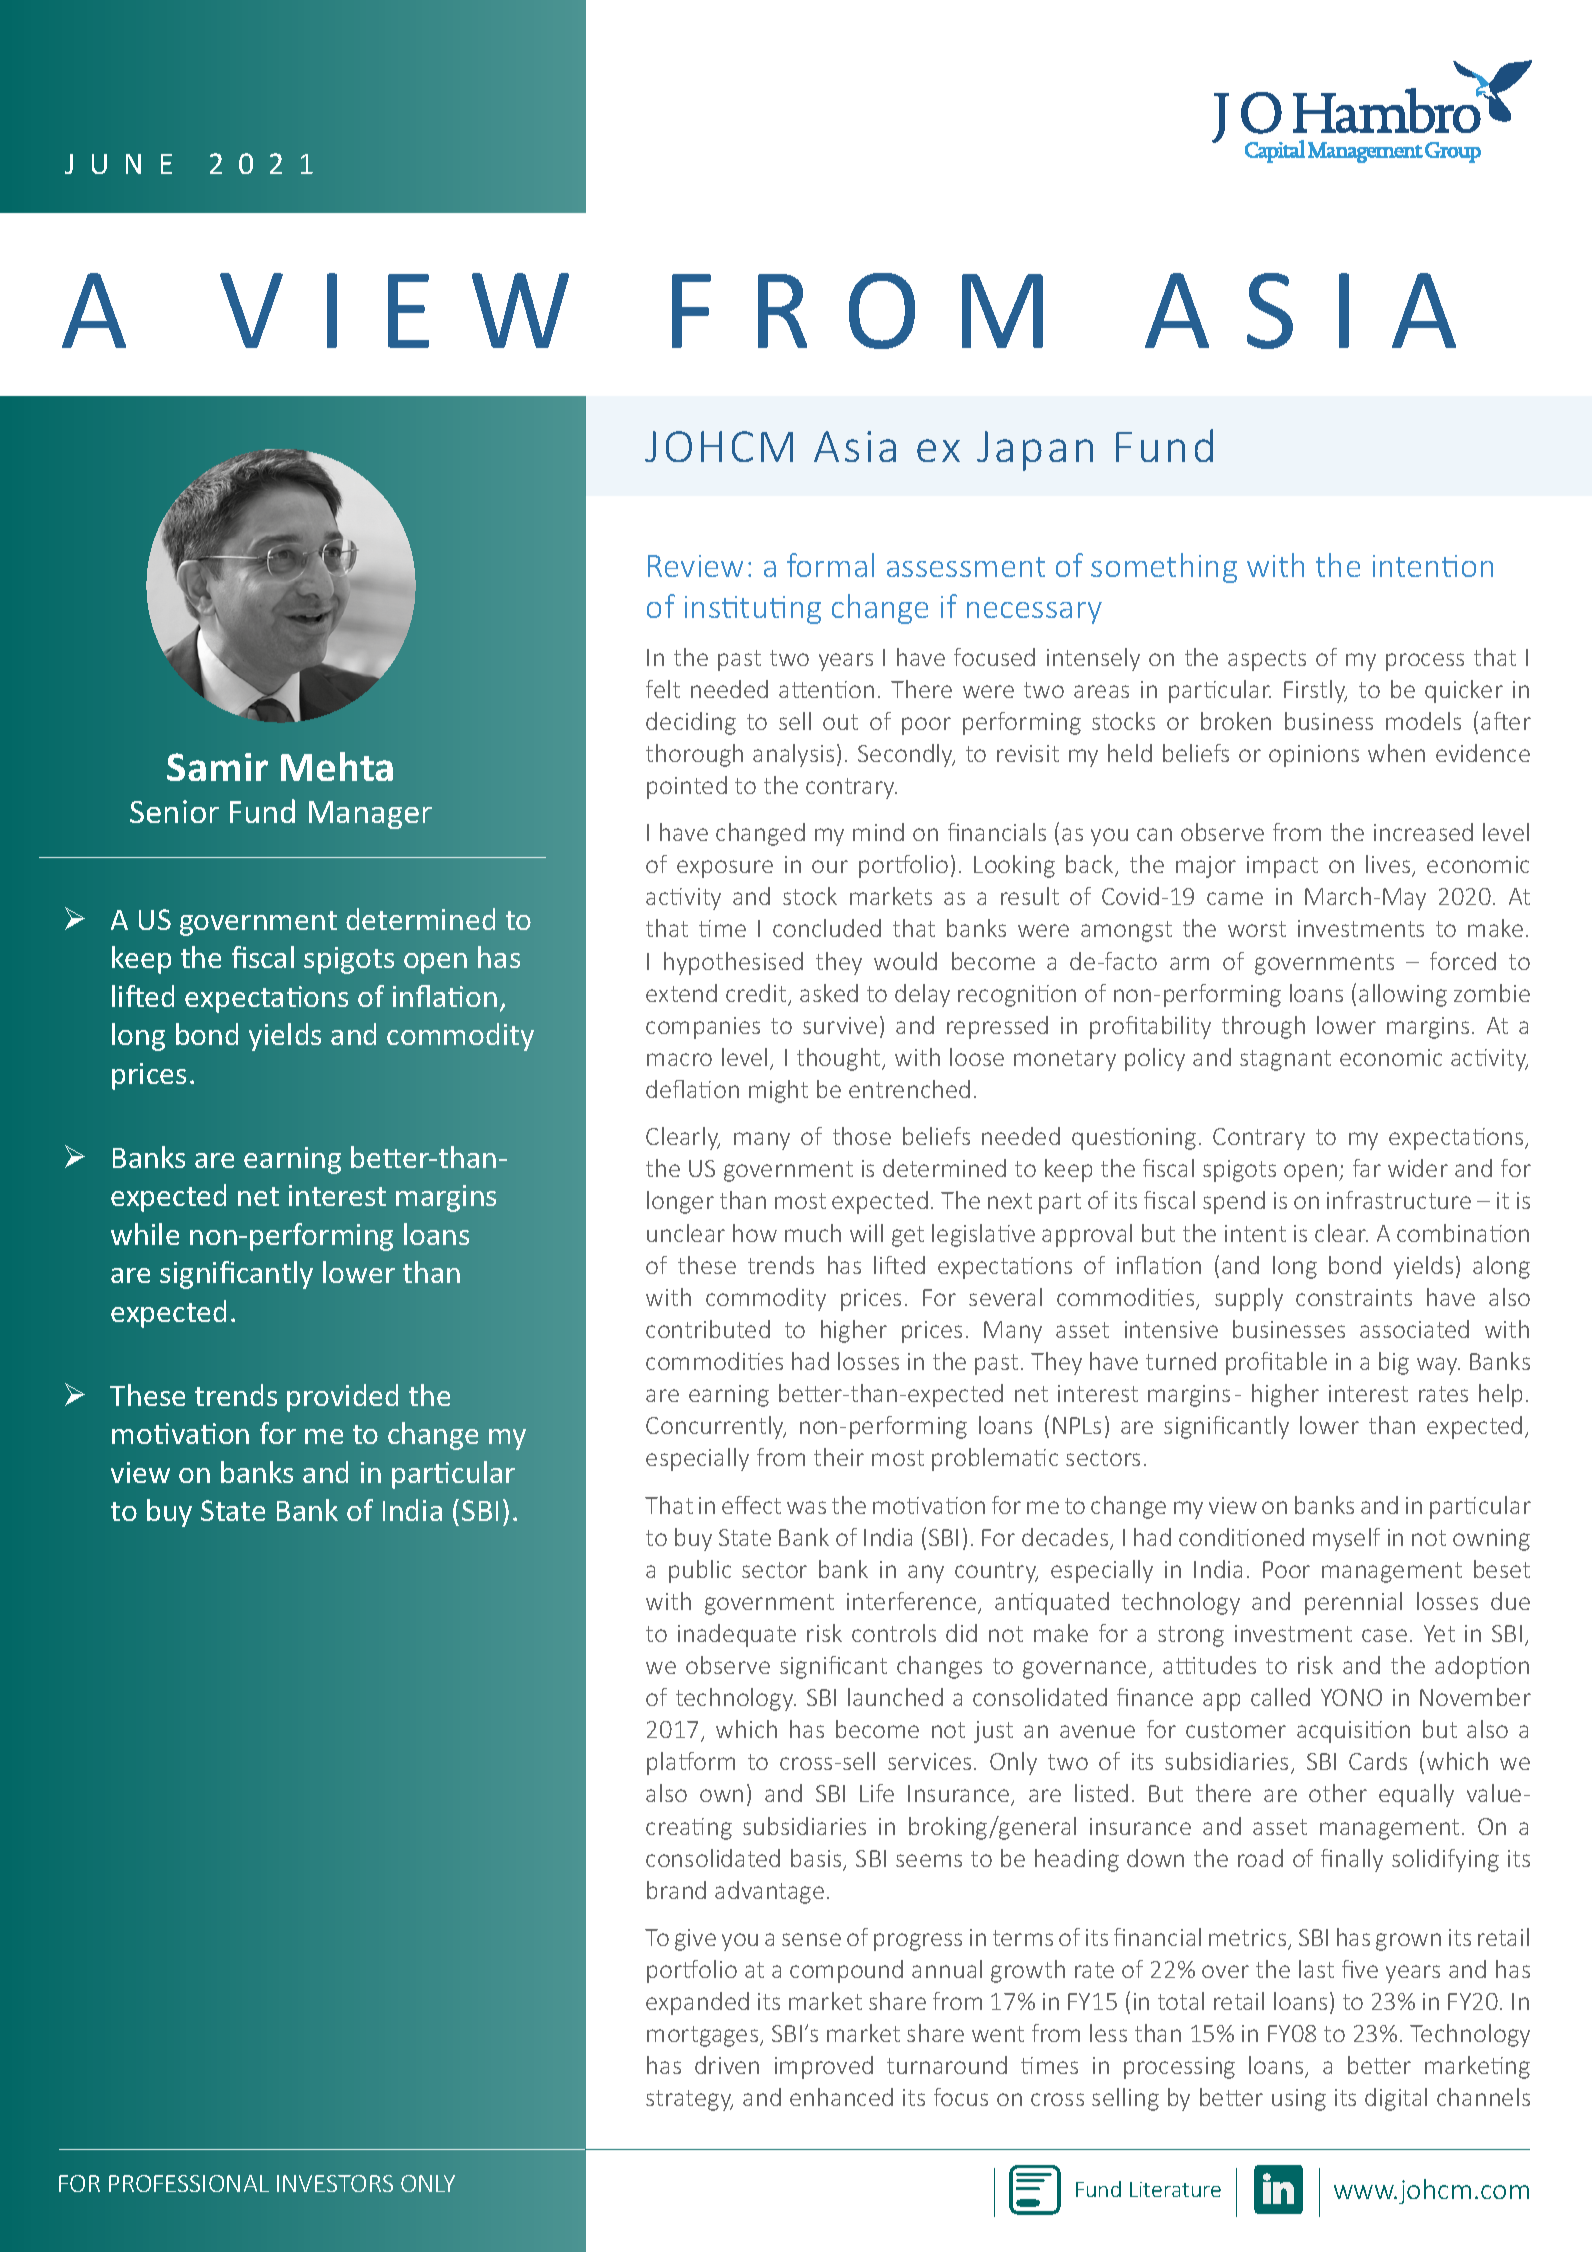  I want to click on provided, so click(342, 1398).
